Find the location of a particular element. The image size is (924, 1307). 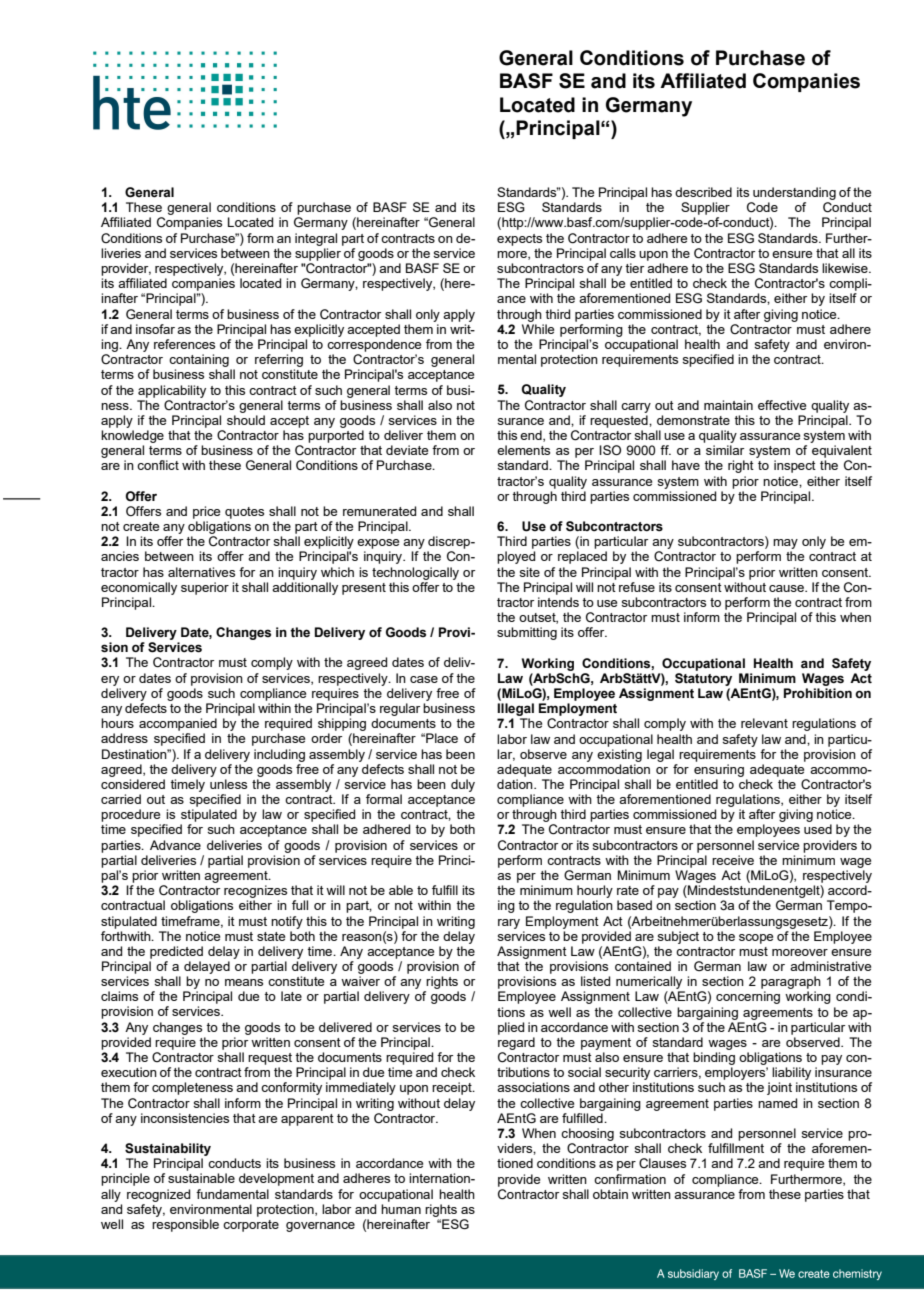

case is located at coordinates (424, 679).
